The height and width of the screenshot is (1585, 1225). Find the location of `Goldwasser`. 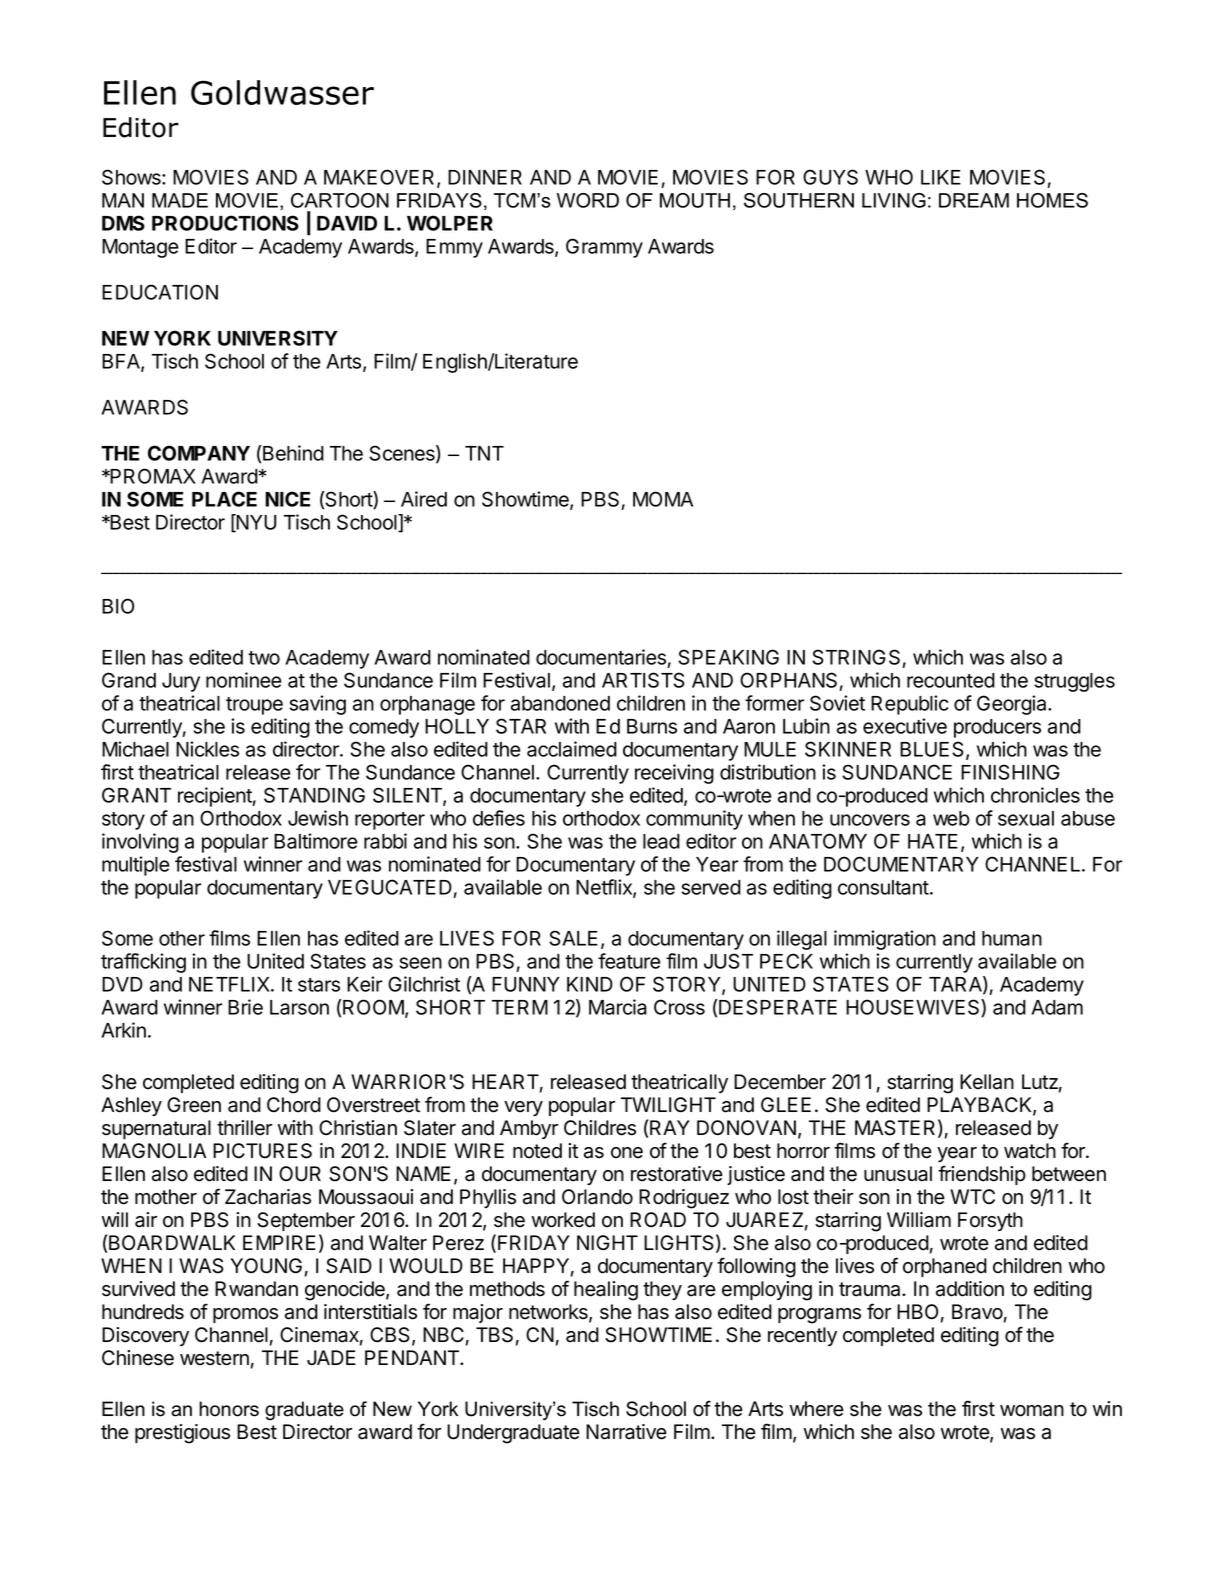

Goldwasser is located at coordinates (282, 92).
